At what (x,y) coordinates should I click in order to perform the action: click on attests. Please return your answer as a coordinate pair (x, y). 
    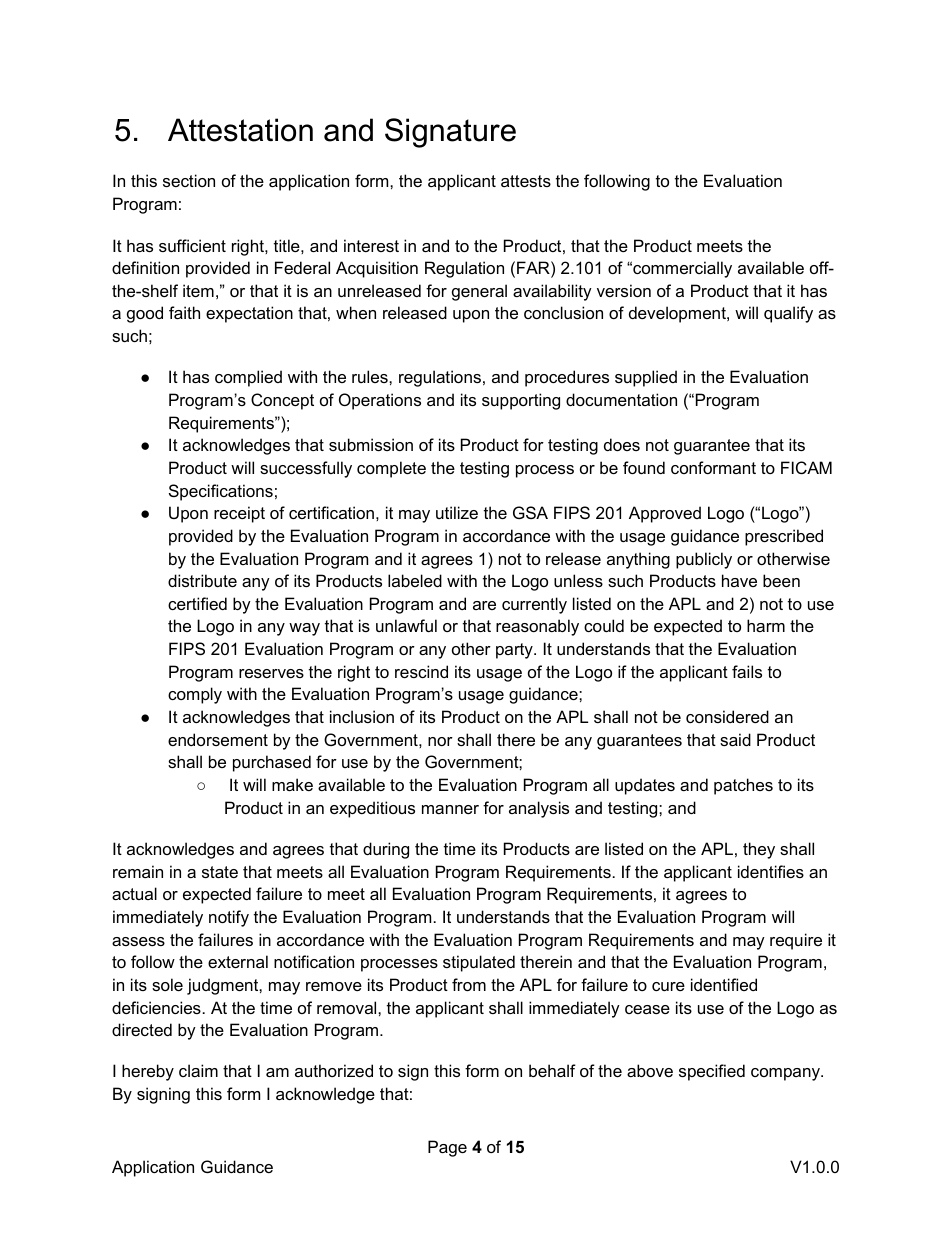
    Looking at the image, I should click on (526, 181).
